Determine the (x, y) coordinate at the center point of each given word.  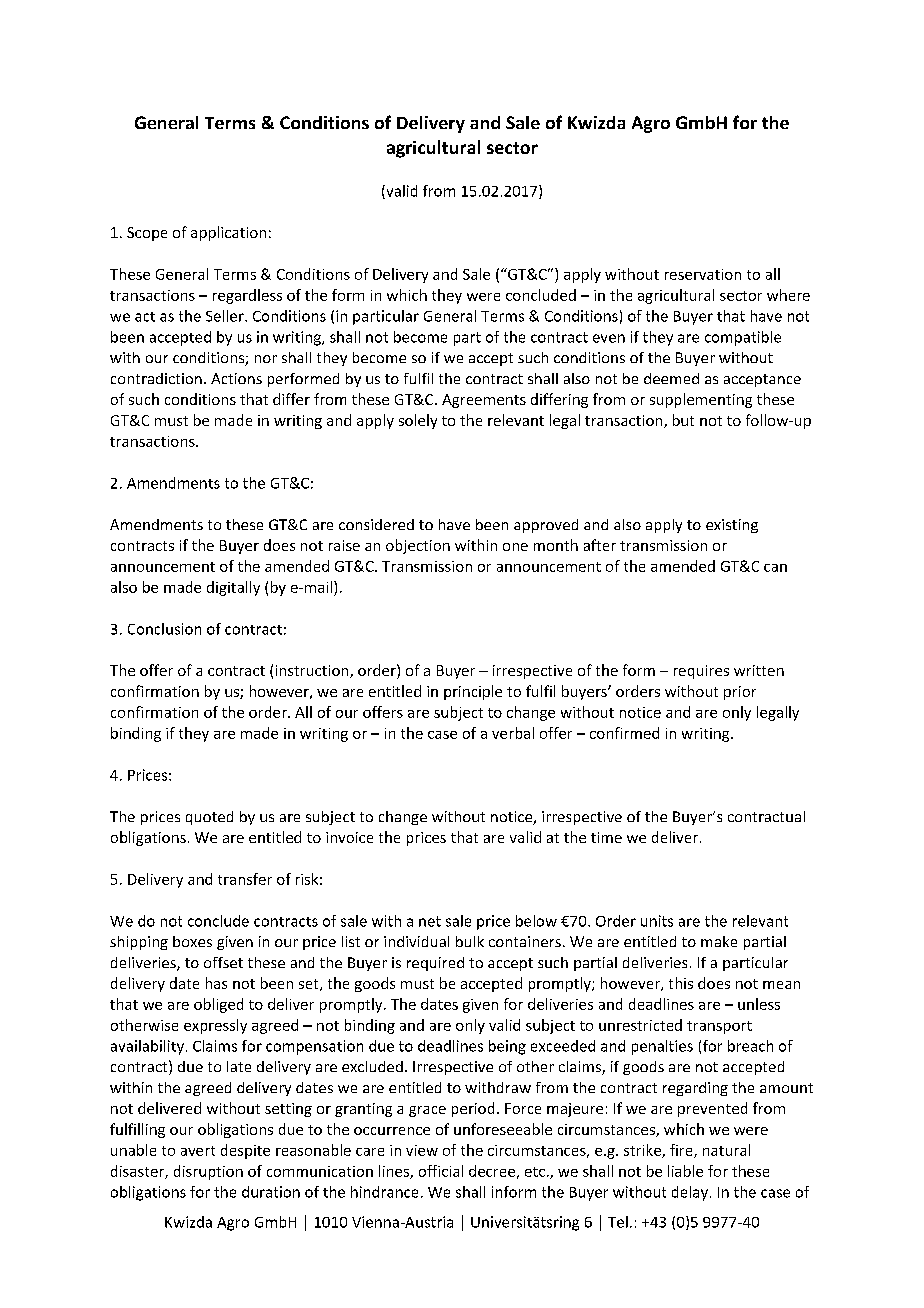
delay (690, 1193)
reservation (703, 274)
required (435, 964)
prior (740, 693)
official (441, 1171)
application (228, 233)
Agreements (484, 401)
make (719, 941)
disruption (208, 1172)
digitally (233, 588)
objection (418, 546)
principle (473, 692)
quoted (209, 818)
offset (223, 962)
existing (732, 526)
